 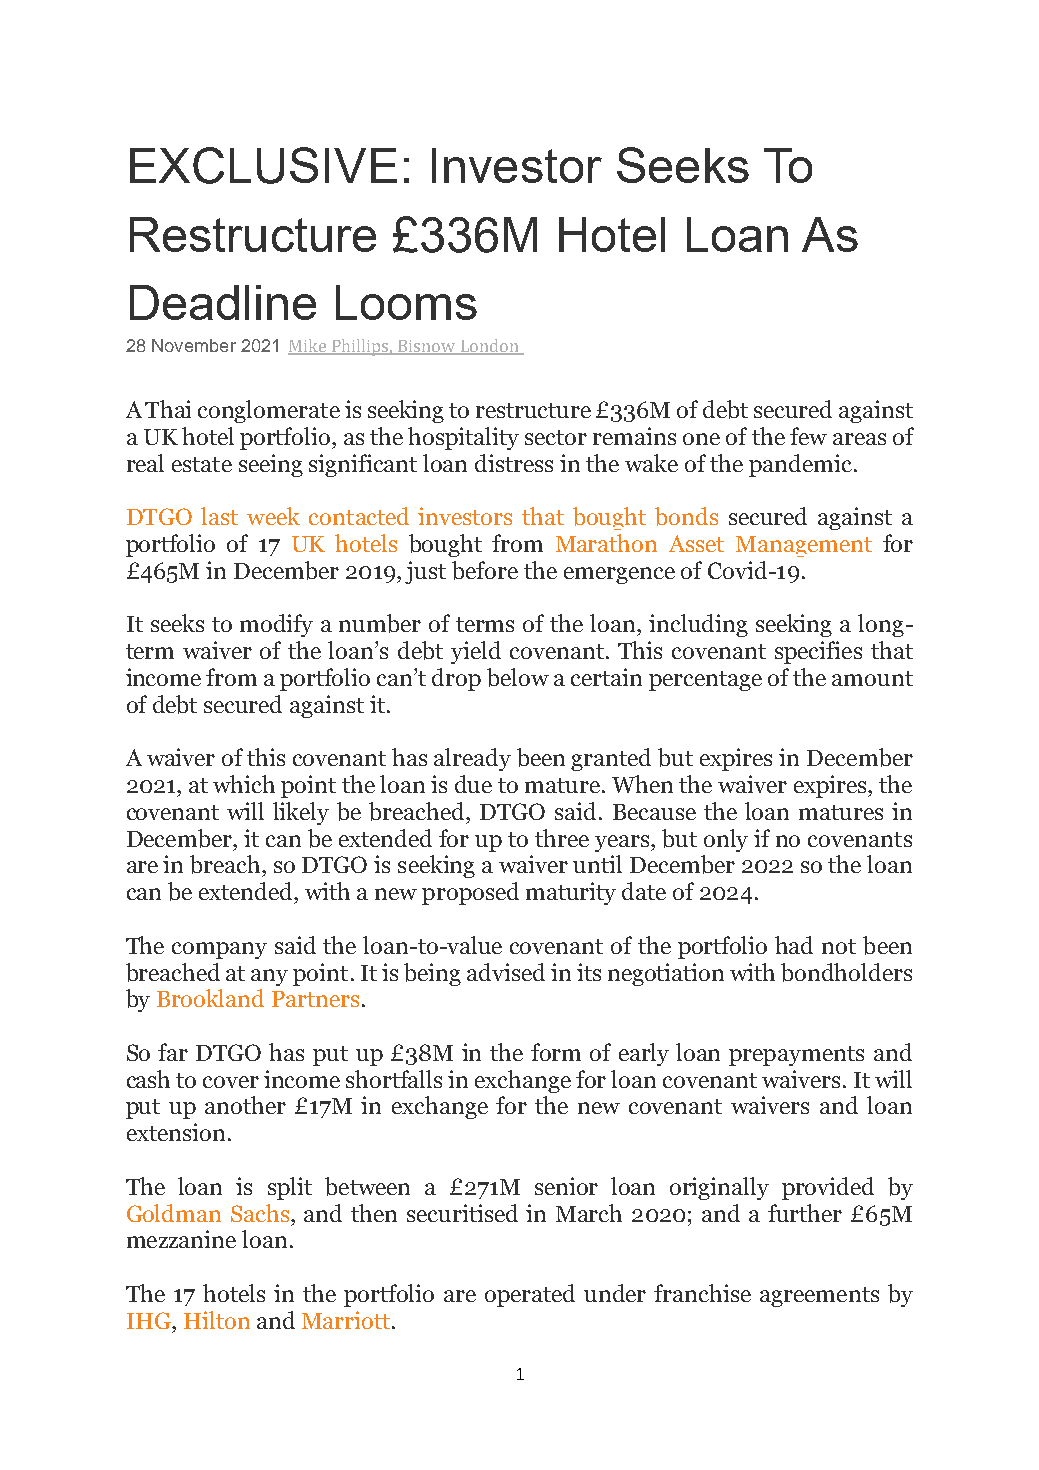 I want to click on had, so click(x=794, y=945).
